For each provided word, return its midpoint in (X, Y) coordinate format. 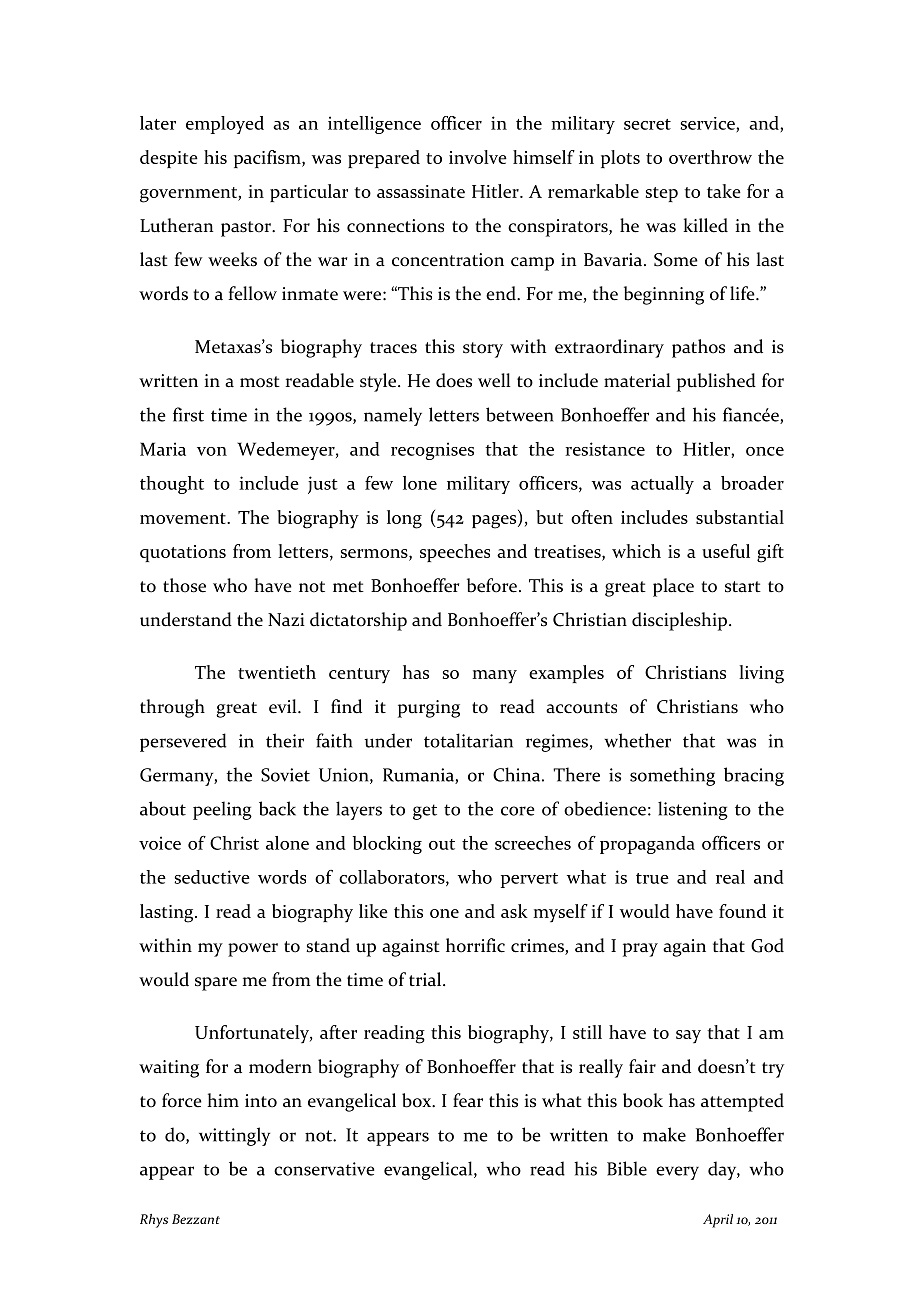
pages (495, 522)
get (425, 812)
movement (184, 518)
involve (478, 157)
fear (468, 1100)
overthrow (710, 157)
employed (225, 125)
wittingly (234, 1136)
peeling (222, 810)
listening (693, 810)
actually (662, 485)
